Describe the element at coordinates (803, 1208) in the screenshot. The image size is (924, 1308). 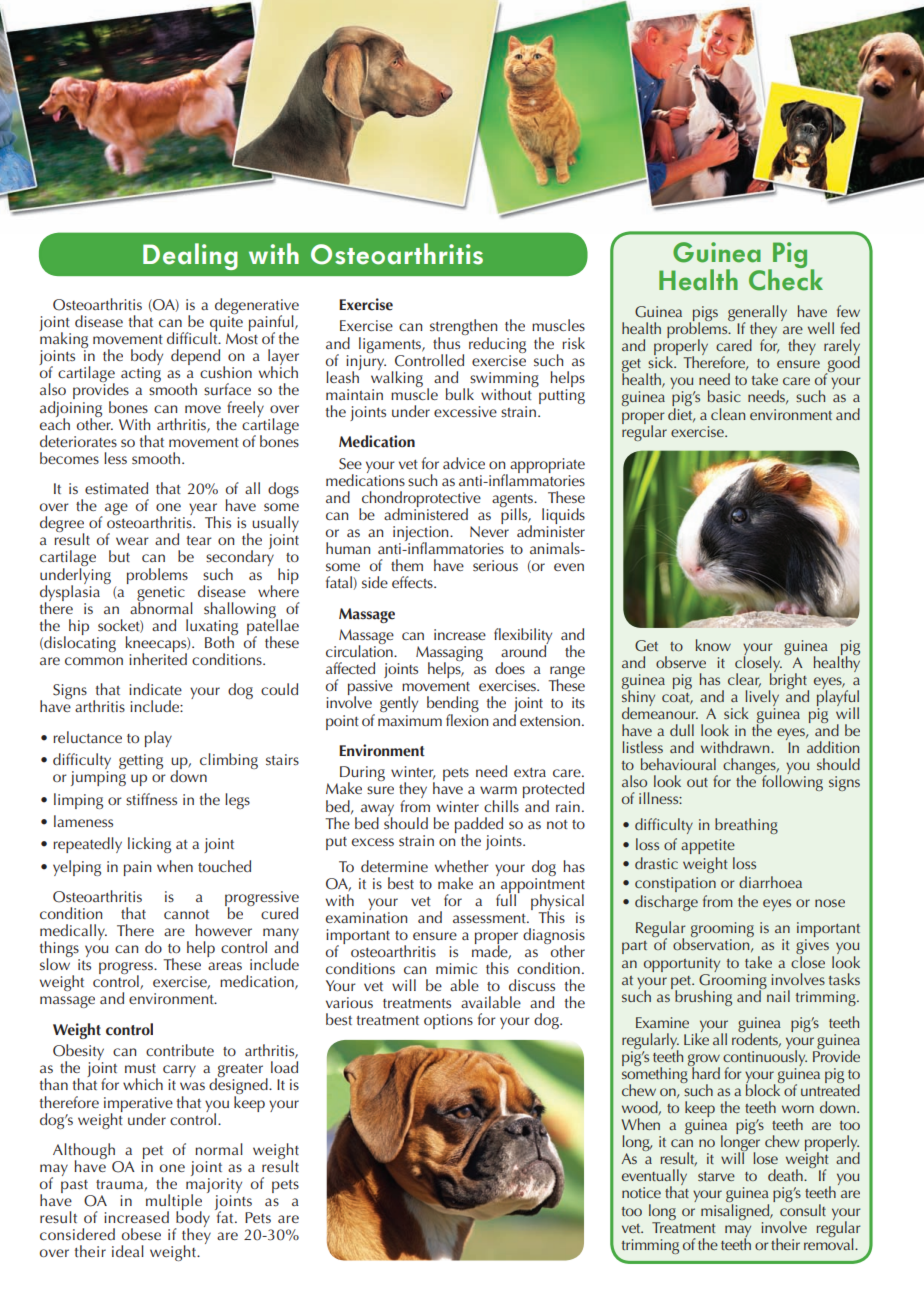
I see `consult` at that location.
